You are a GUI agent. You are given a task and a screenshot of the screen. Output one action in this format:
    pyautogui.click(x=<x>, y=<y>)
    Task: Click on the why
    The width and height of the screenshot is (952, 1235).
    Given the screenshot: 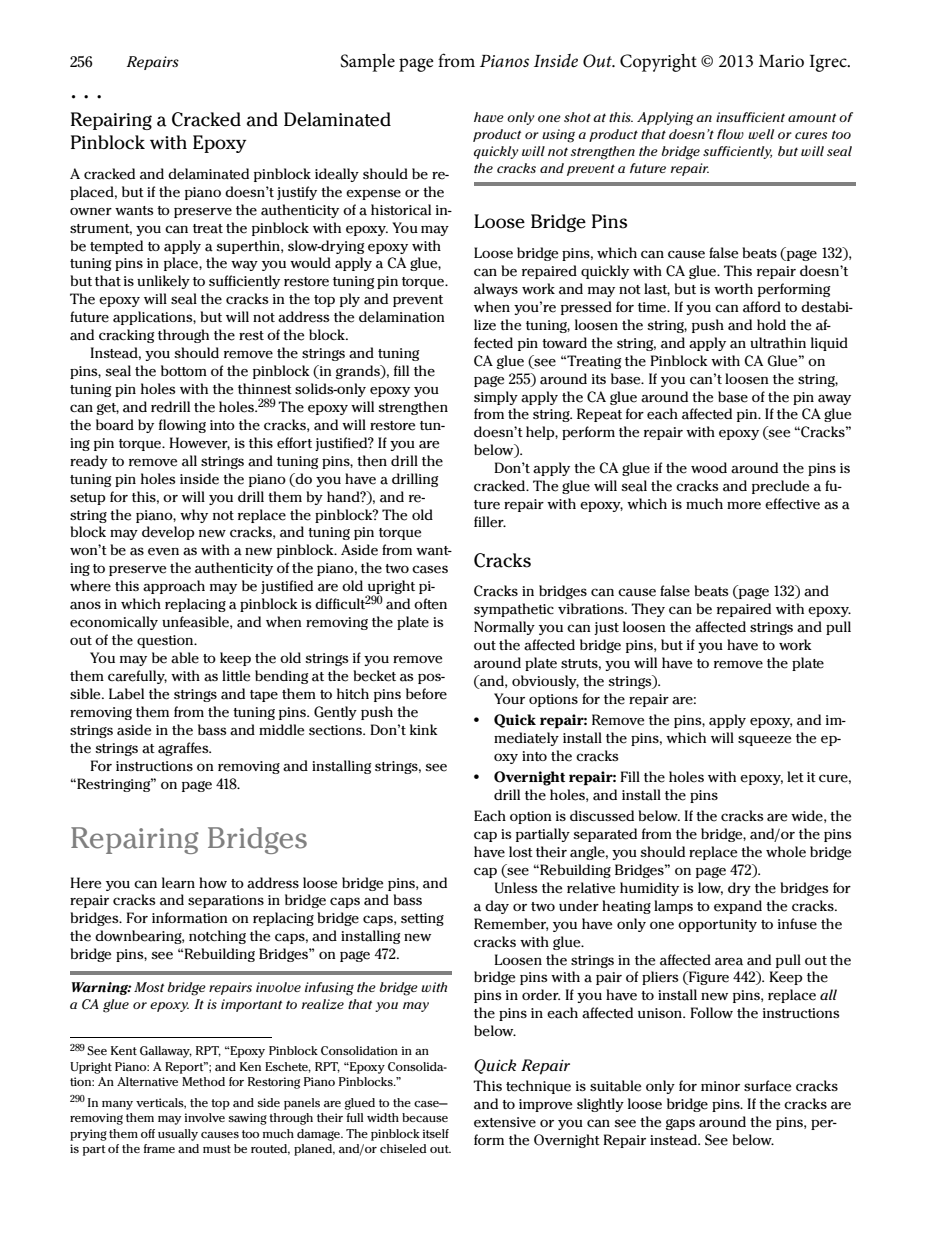 What is the action you would take?
    pyautogui.click(x=194, y=516)
